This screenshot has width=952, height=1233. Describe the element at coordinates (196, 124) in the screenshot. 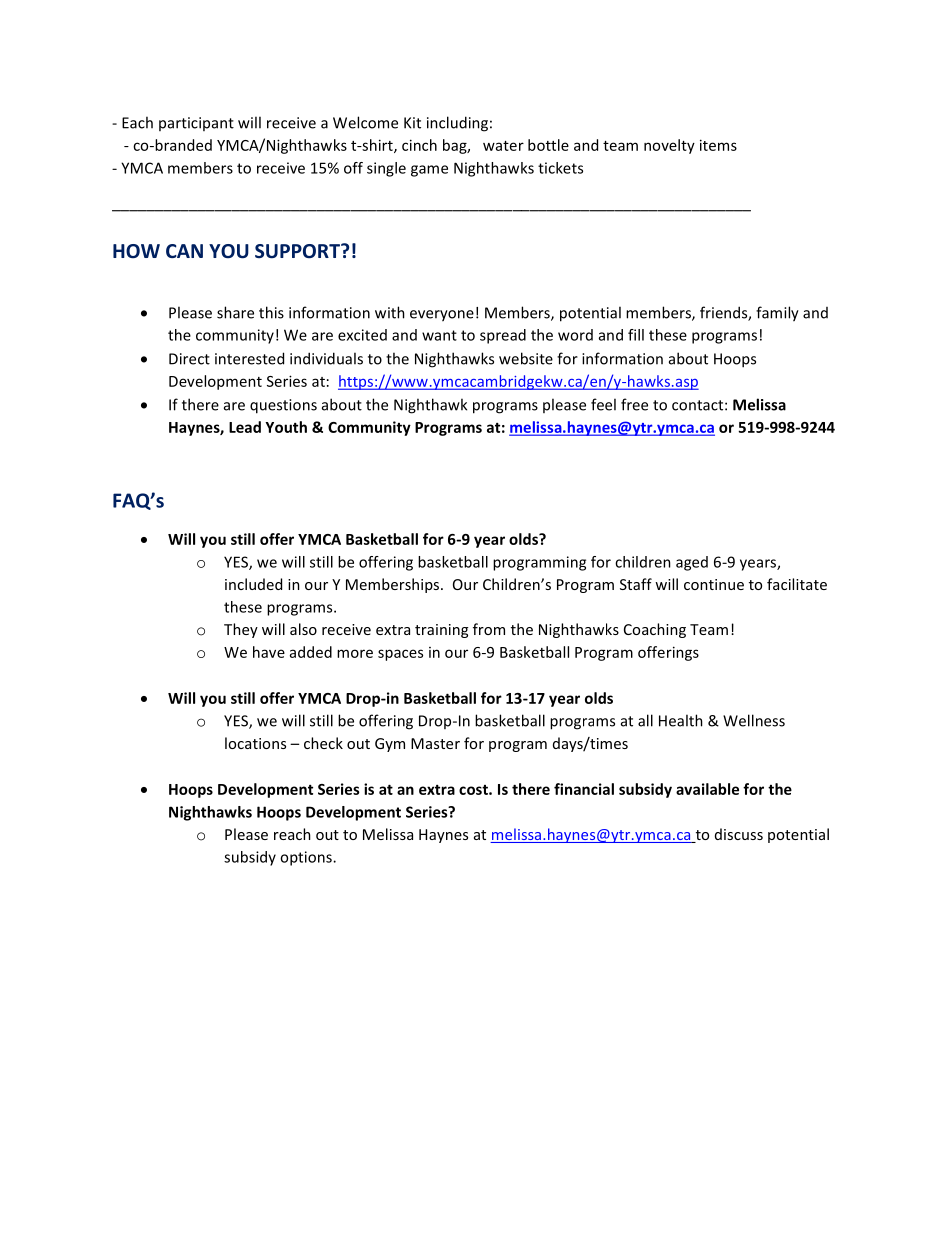

I see `participant` at that location.
